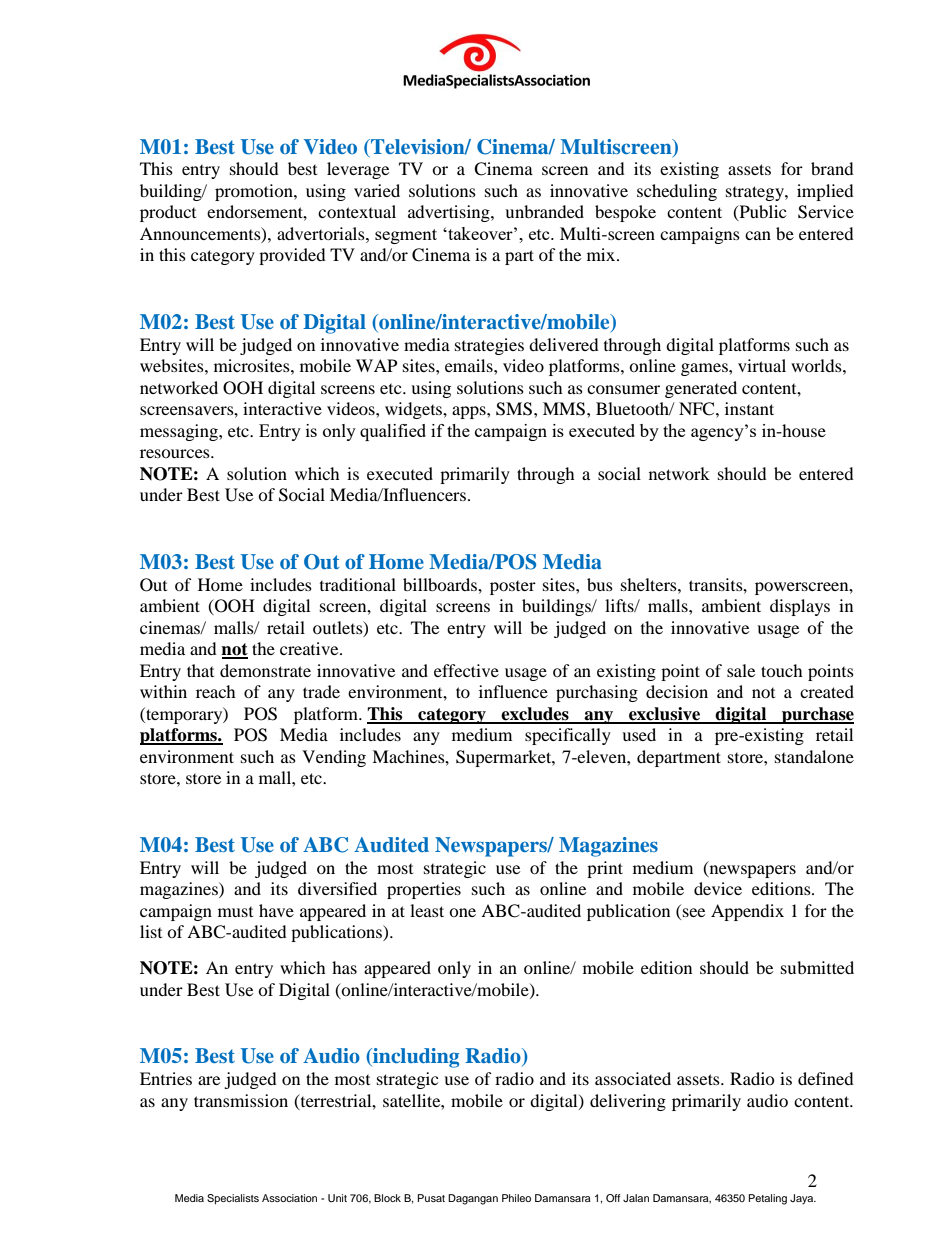 Image resolution: width=952 pixels, height=1233 pixels. Describe the element at coordinates (255, 192) in the image. I see `promotion` at that location.
